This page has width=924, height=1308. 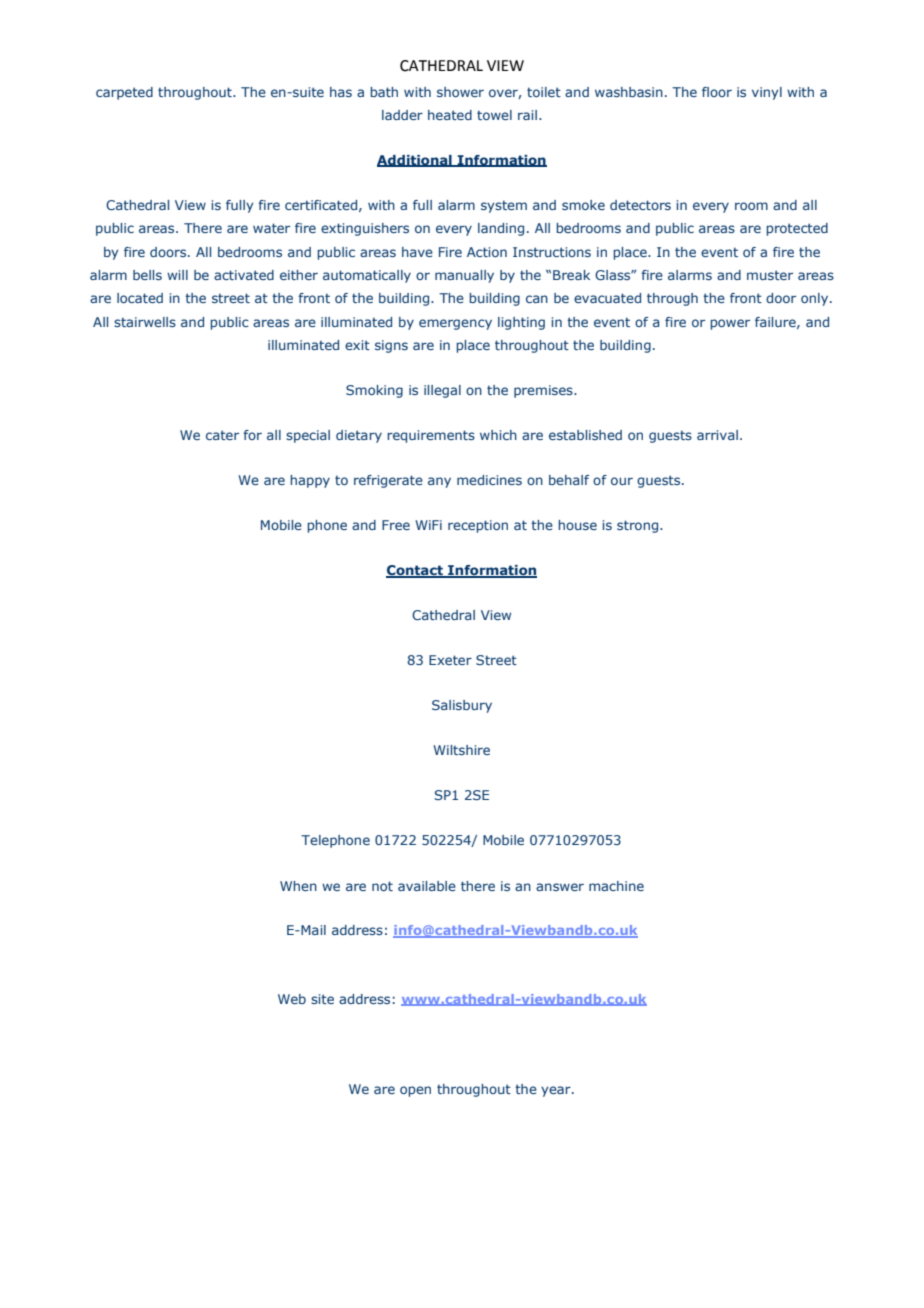 What do you see at coordinates (292, 999) in the page?
I see `Web` at bounding box center [292, 999].
